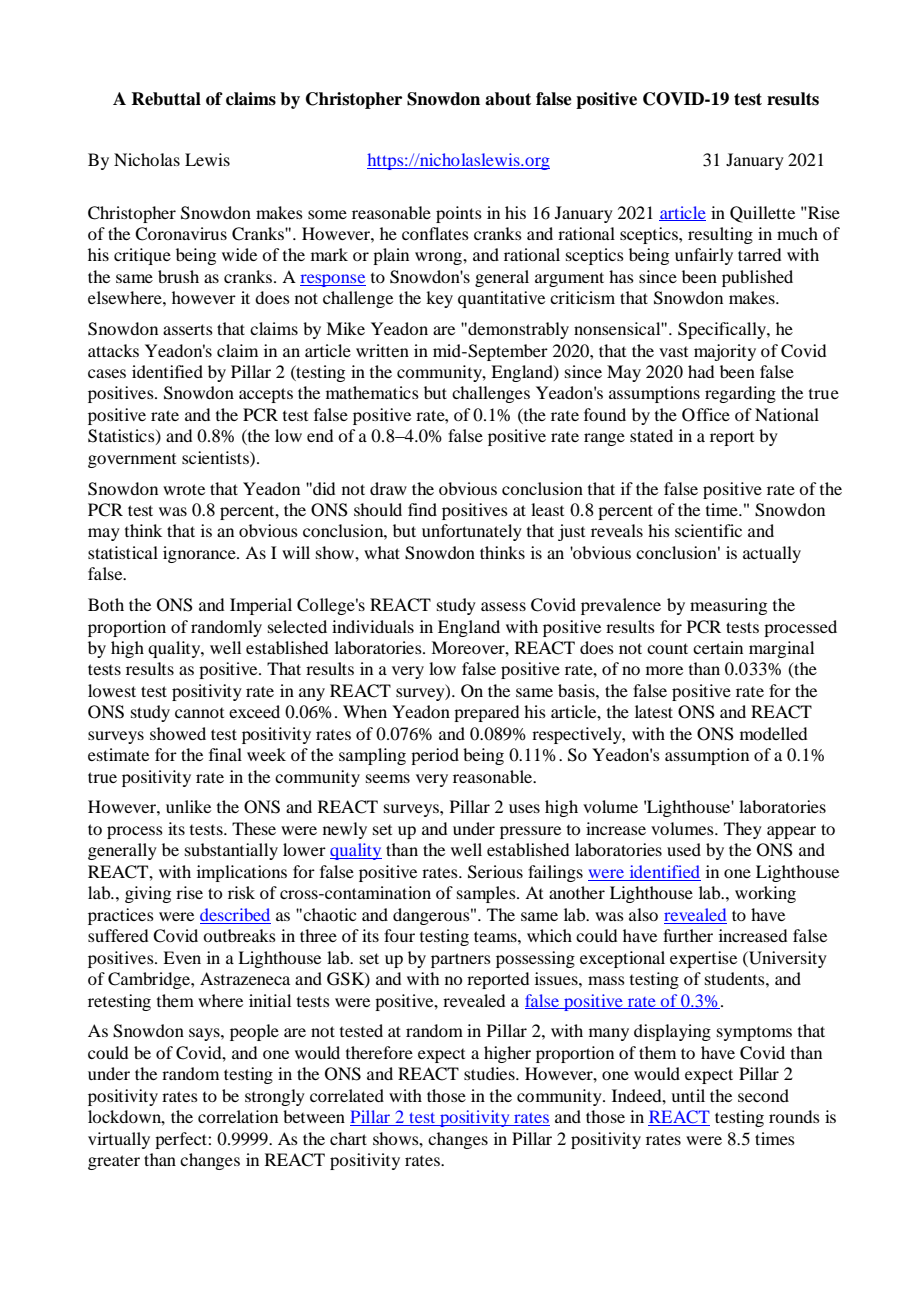 This page has height=1308, width=924. Describe the element at coordinates (422, 509) in the page. I see `find` at that location.
